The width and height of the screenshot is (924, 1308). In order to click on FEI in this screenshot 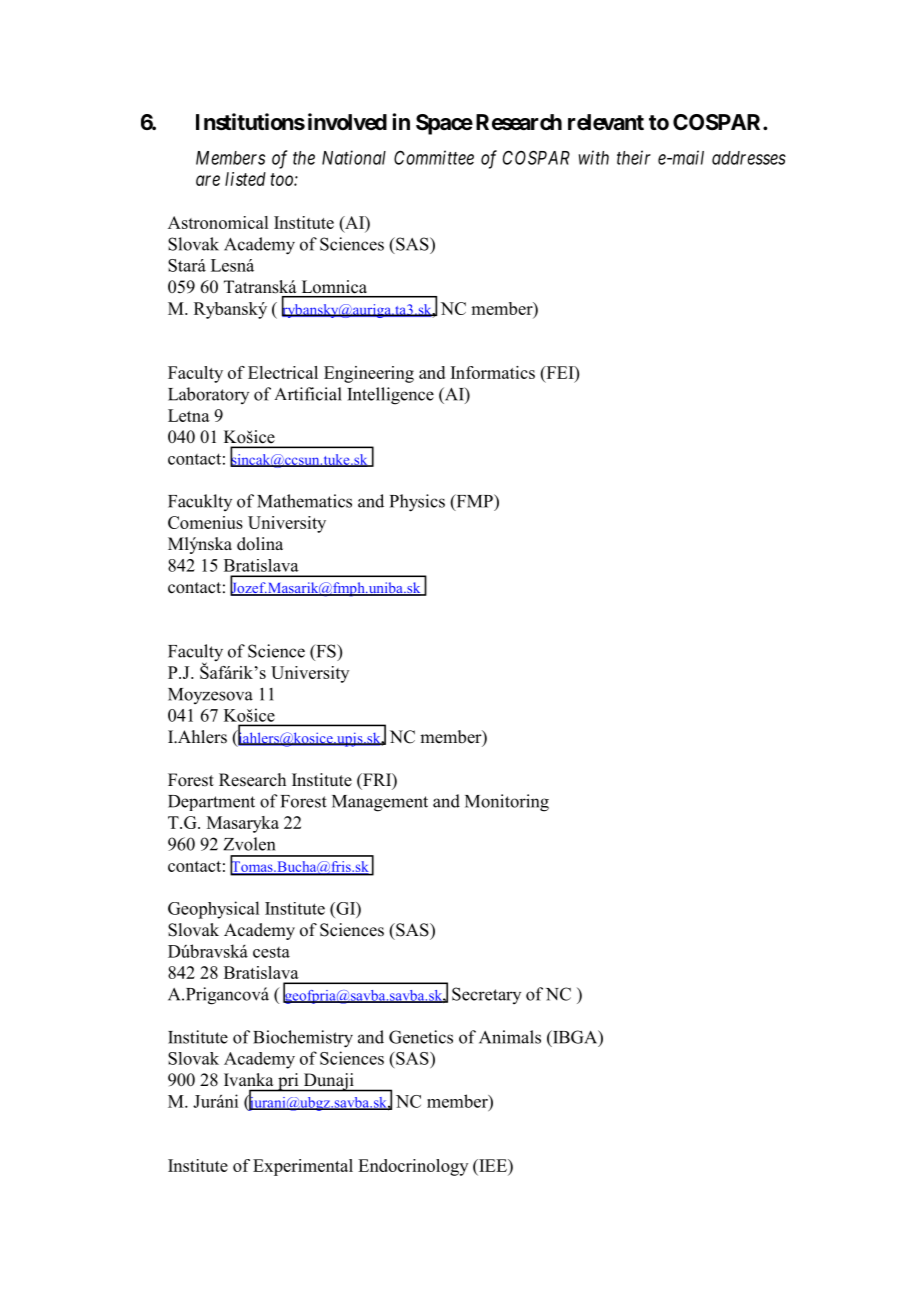, I will do `click(560, 372)`.
